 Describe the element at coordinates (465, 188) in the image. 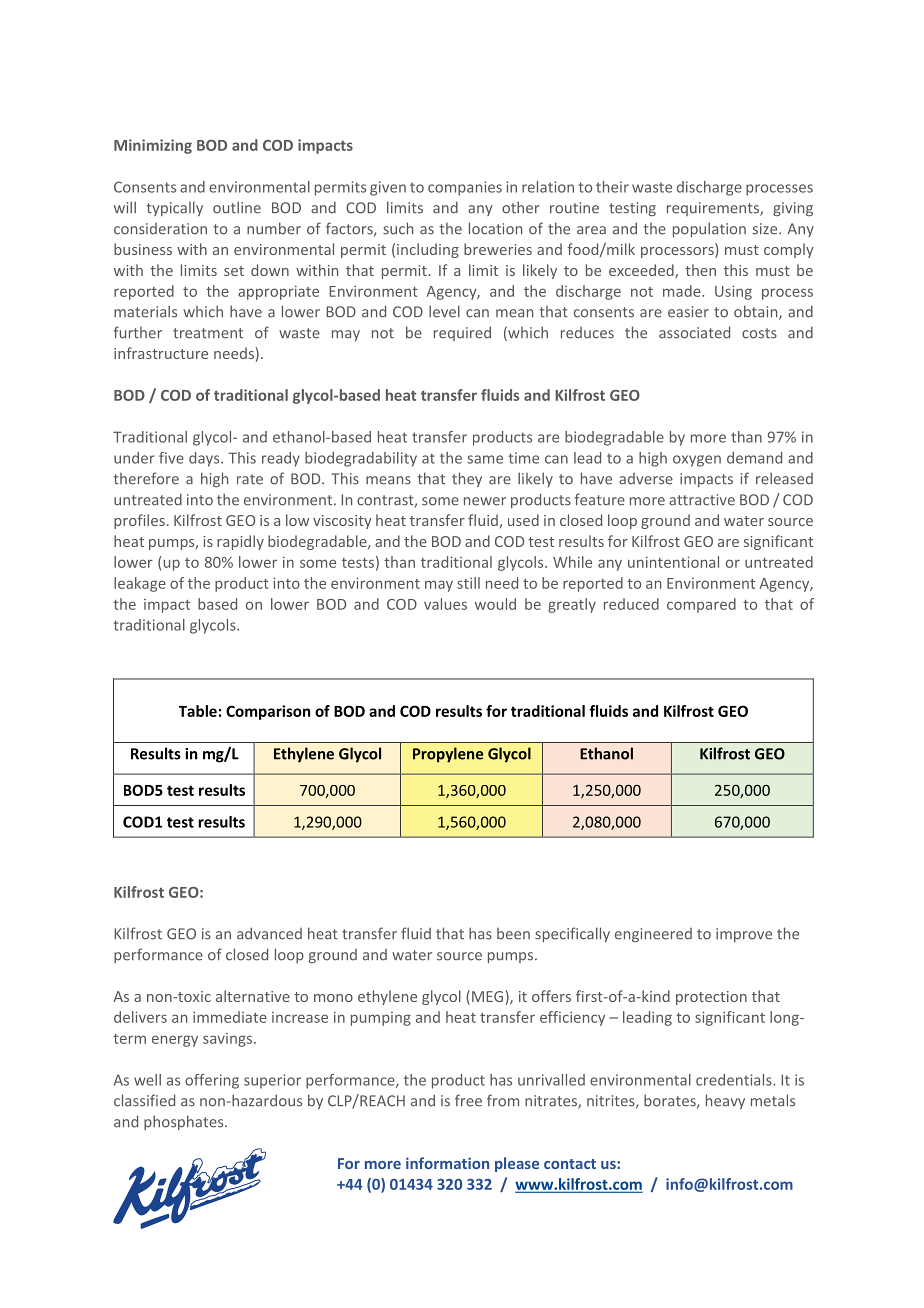

I see `companies` at that location.
